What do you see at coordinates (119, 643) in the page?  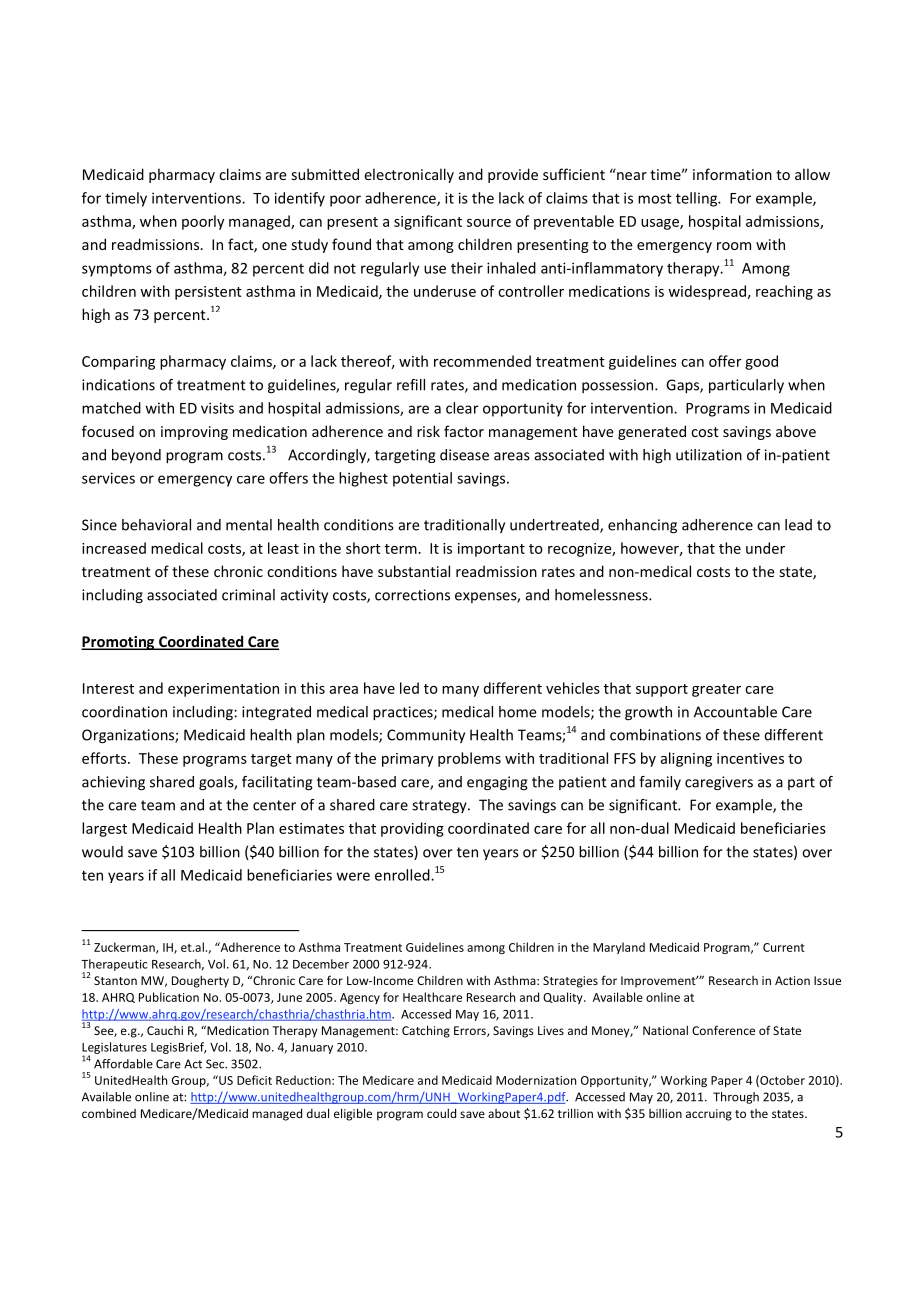 I see `Promoting` at bounding box center [119, 643].
